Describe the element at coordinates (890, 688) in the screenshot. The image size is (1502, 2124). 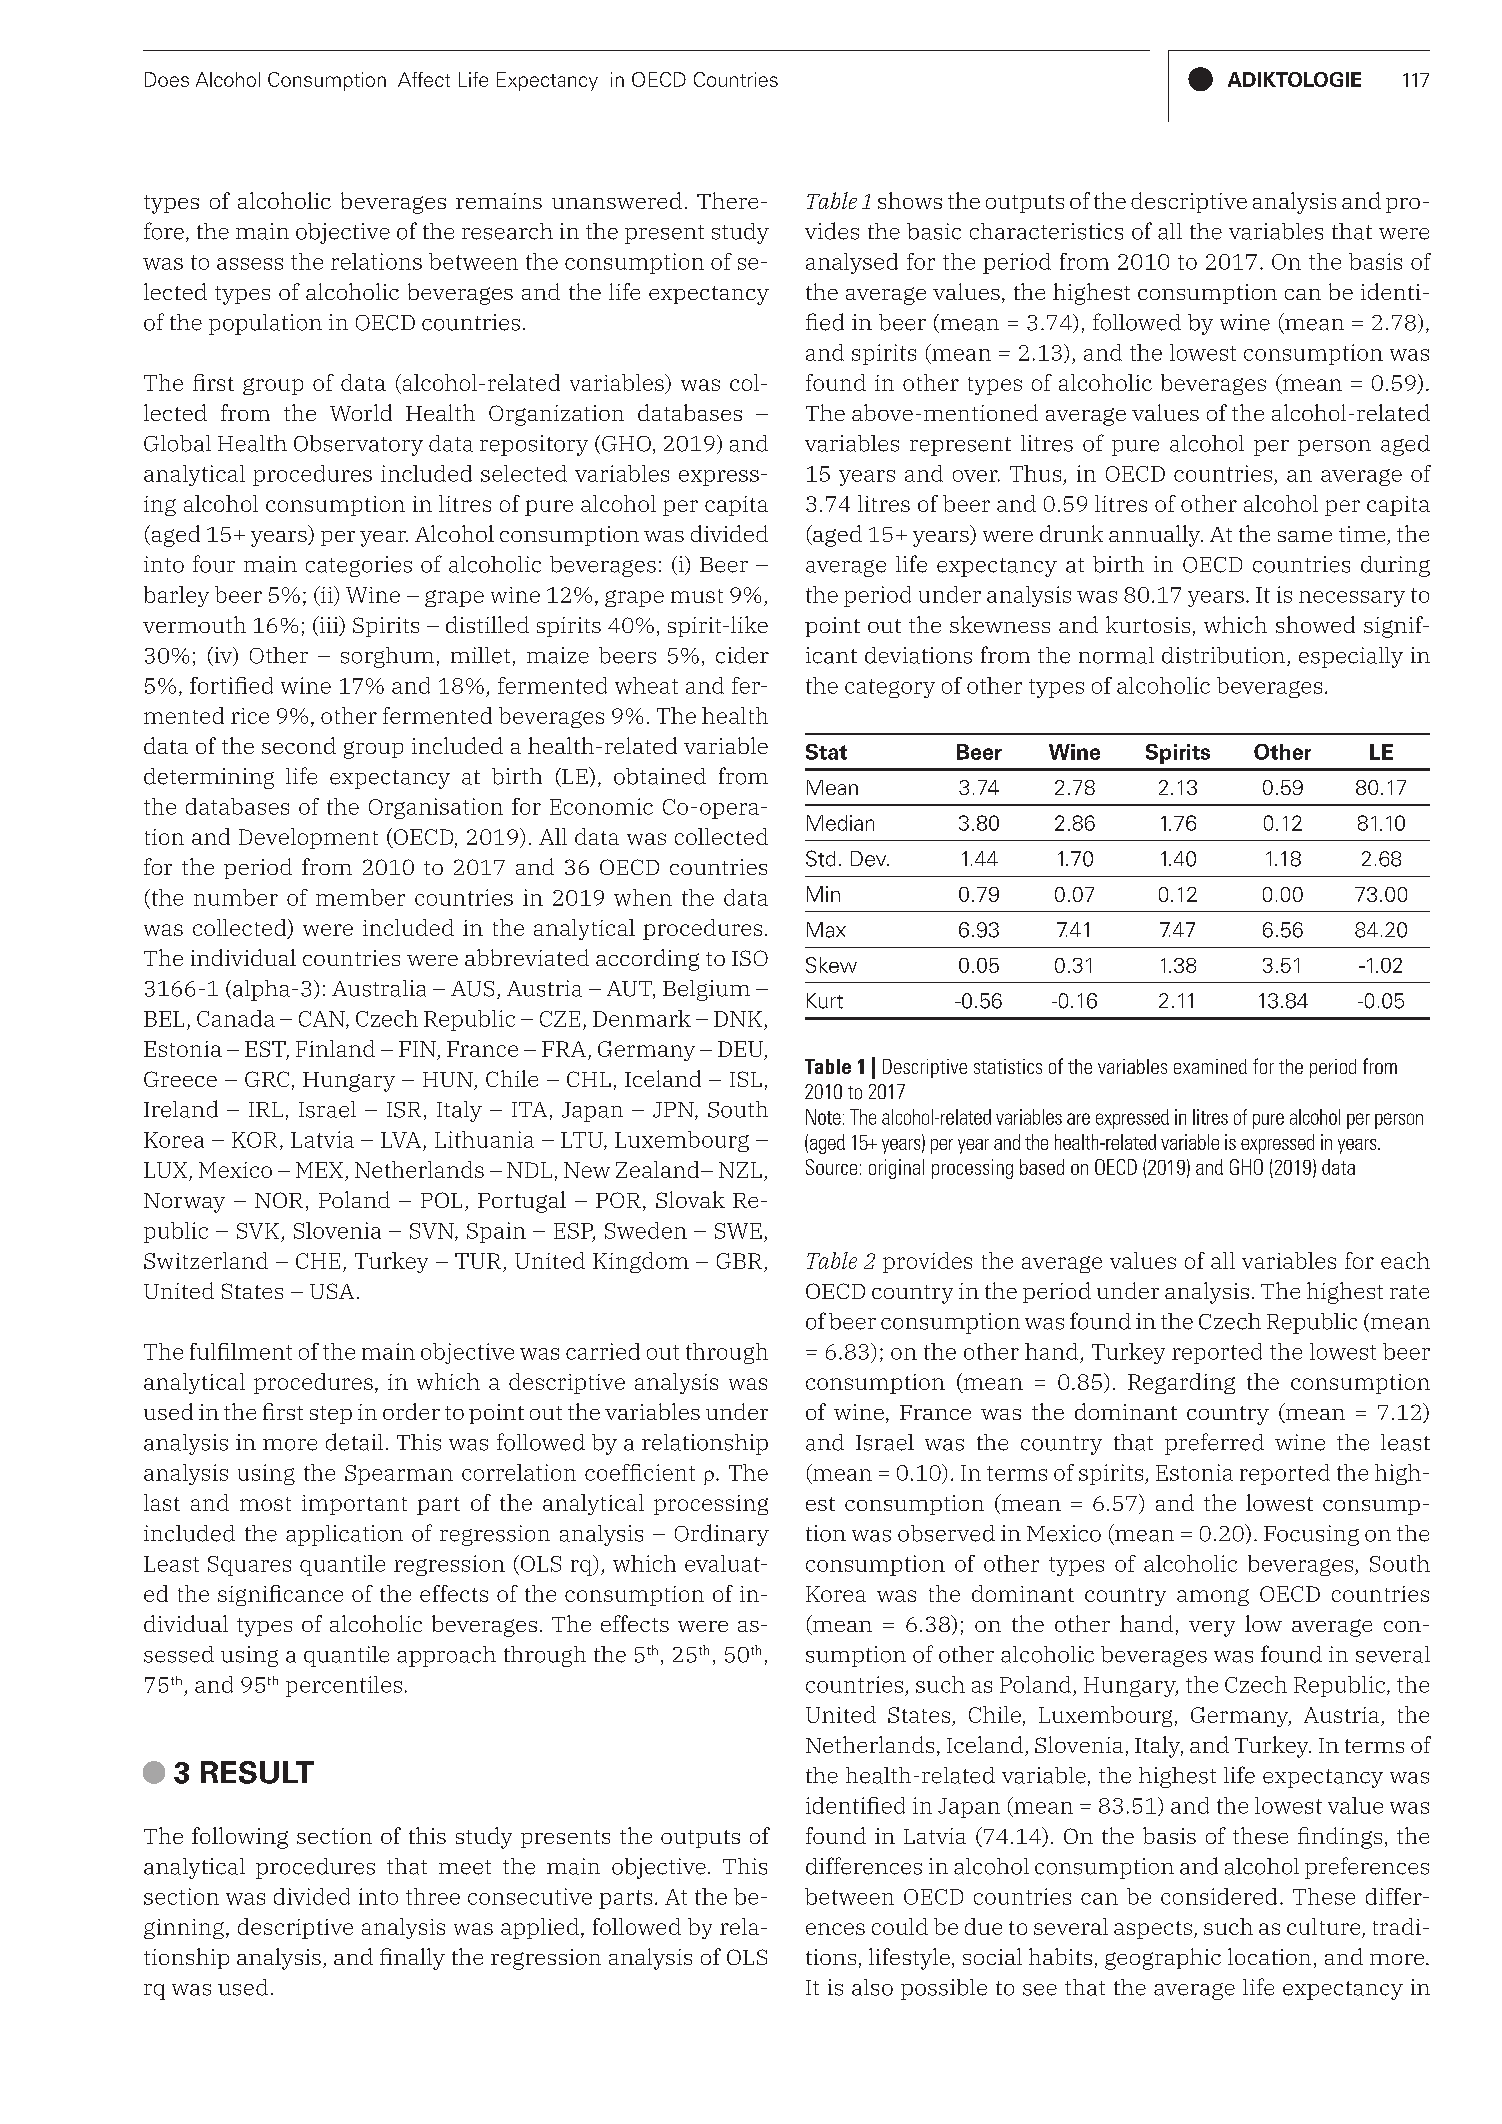
I see `category` at that location.
